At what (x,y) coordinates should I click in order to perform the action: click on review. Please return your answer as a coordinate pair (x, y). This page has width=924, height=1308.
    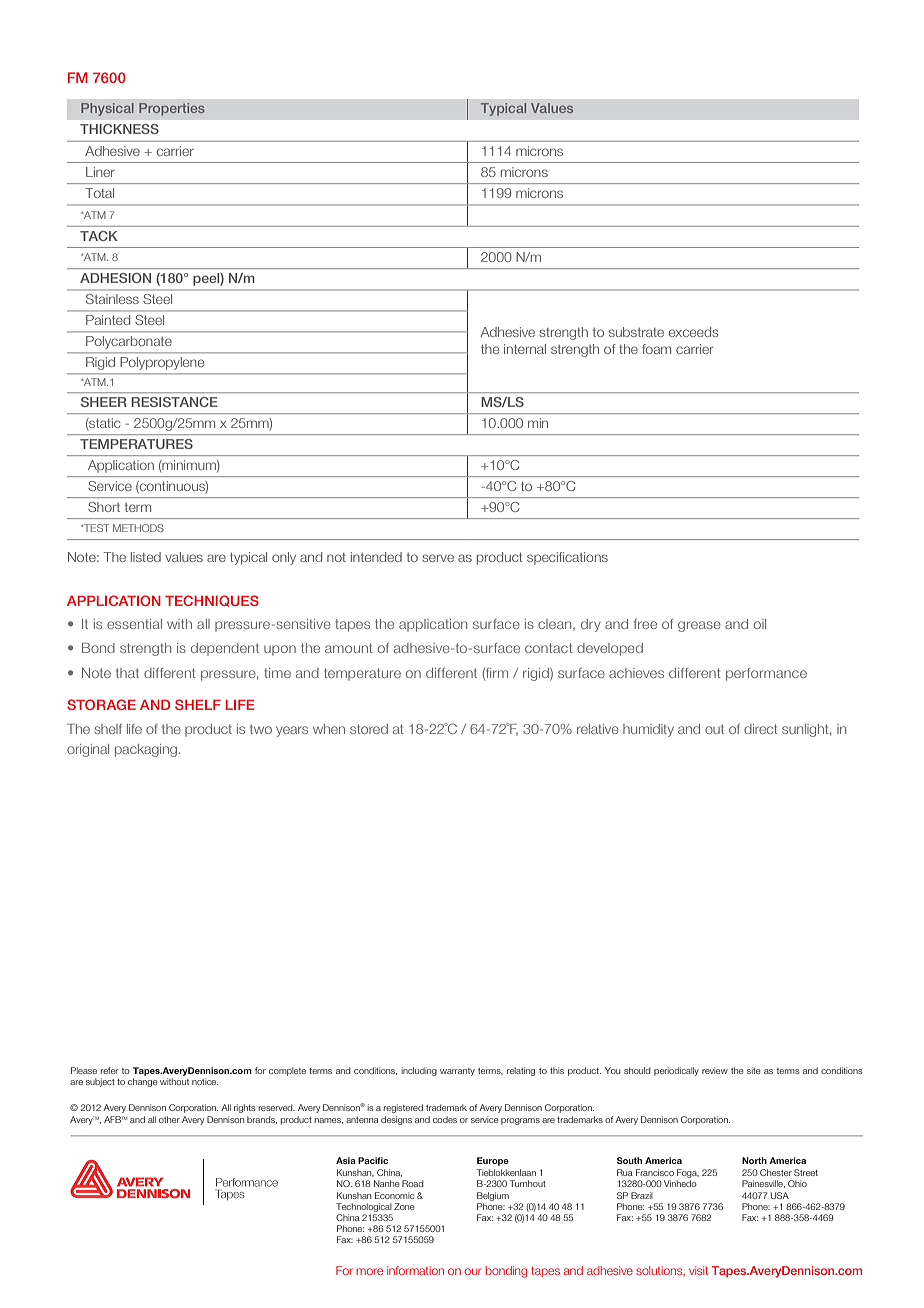
    Looking at the image, I should click on (715, 1070).
